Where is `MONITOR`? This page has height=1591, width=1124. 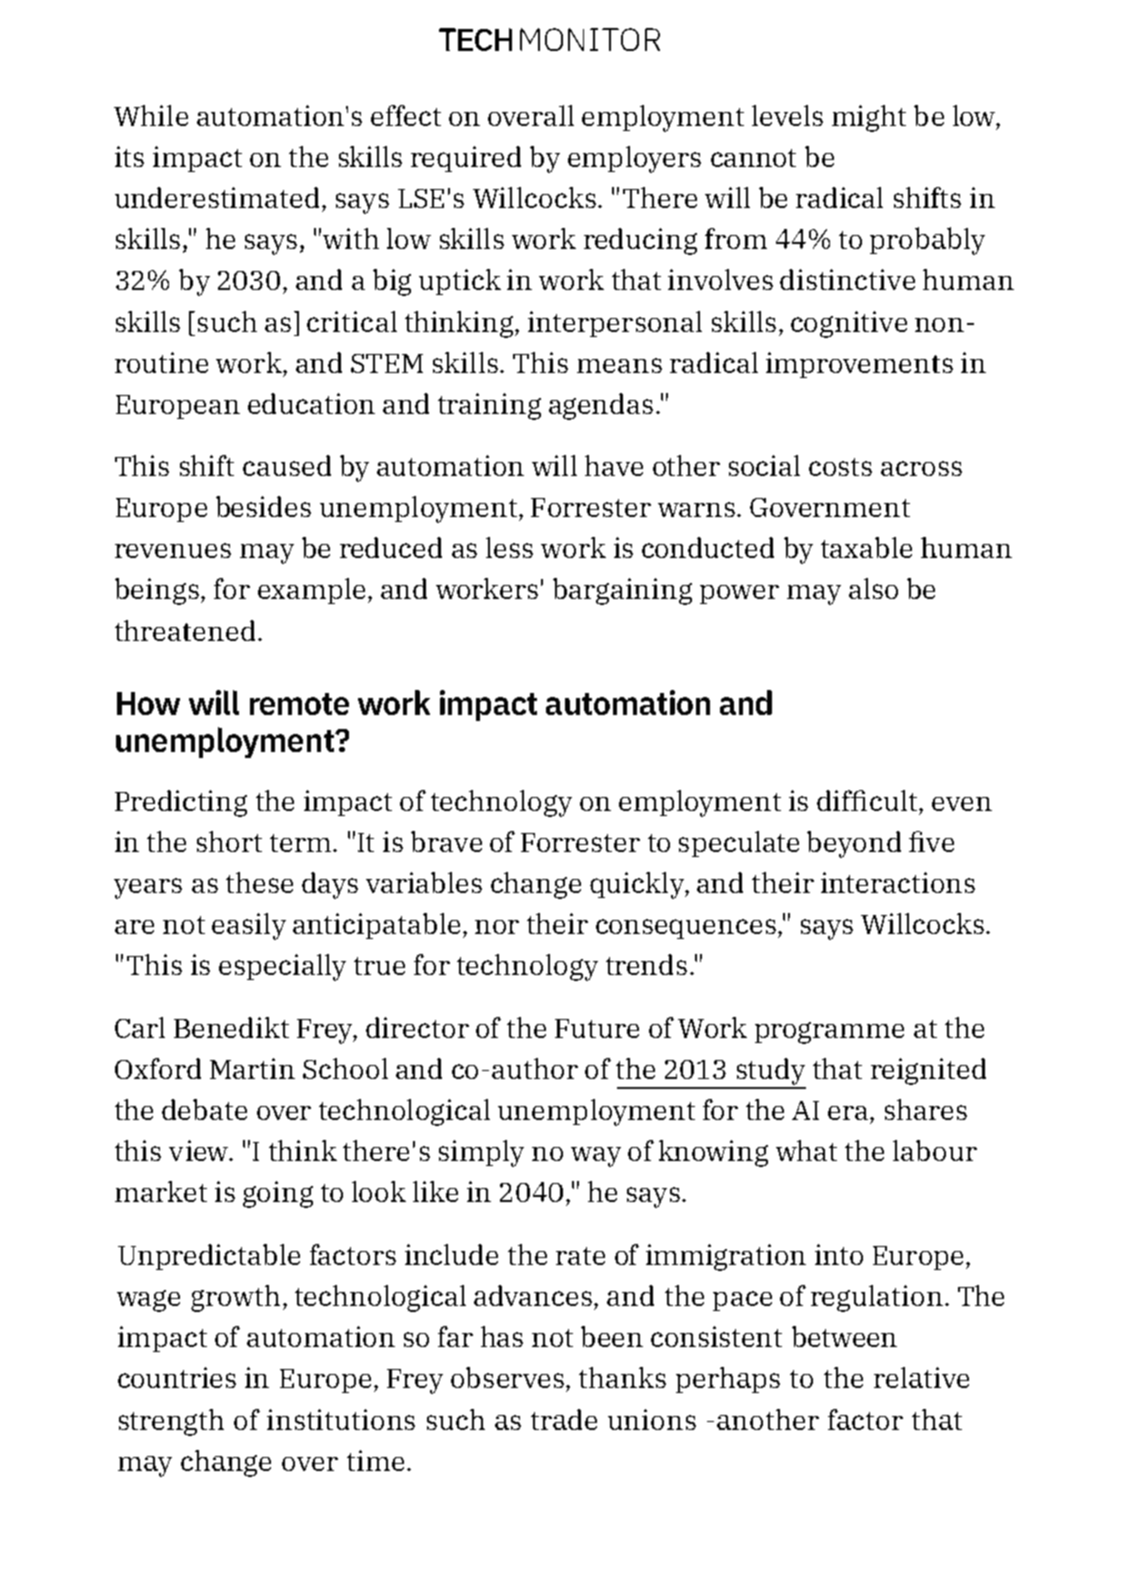
MONITOR is located at coordinates (590, 39).
